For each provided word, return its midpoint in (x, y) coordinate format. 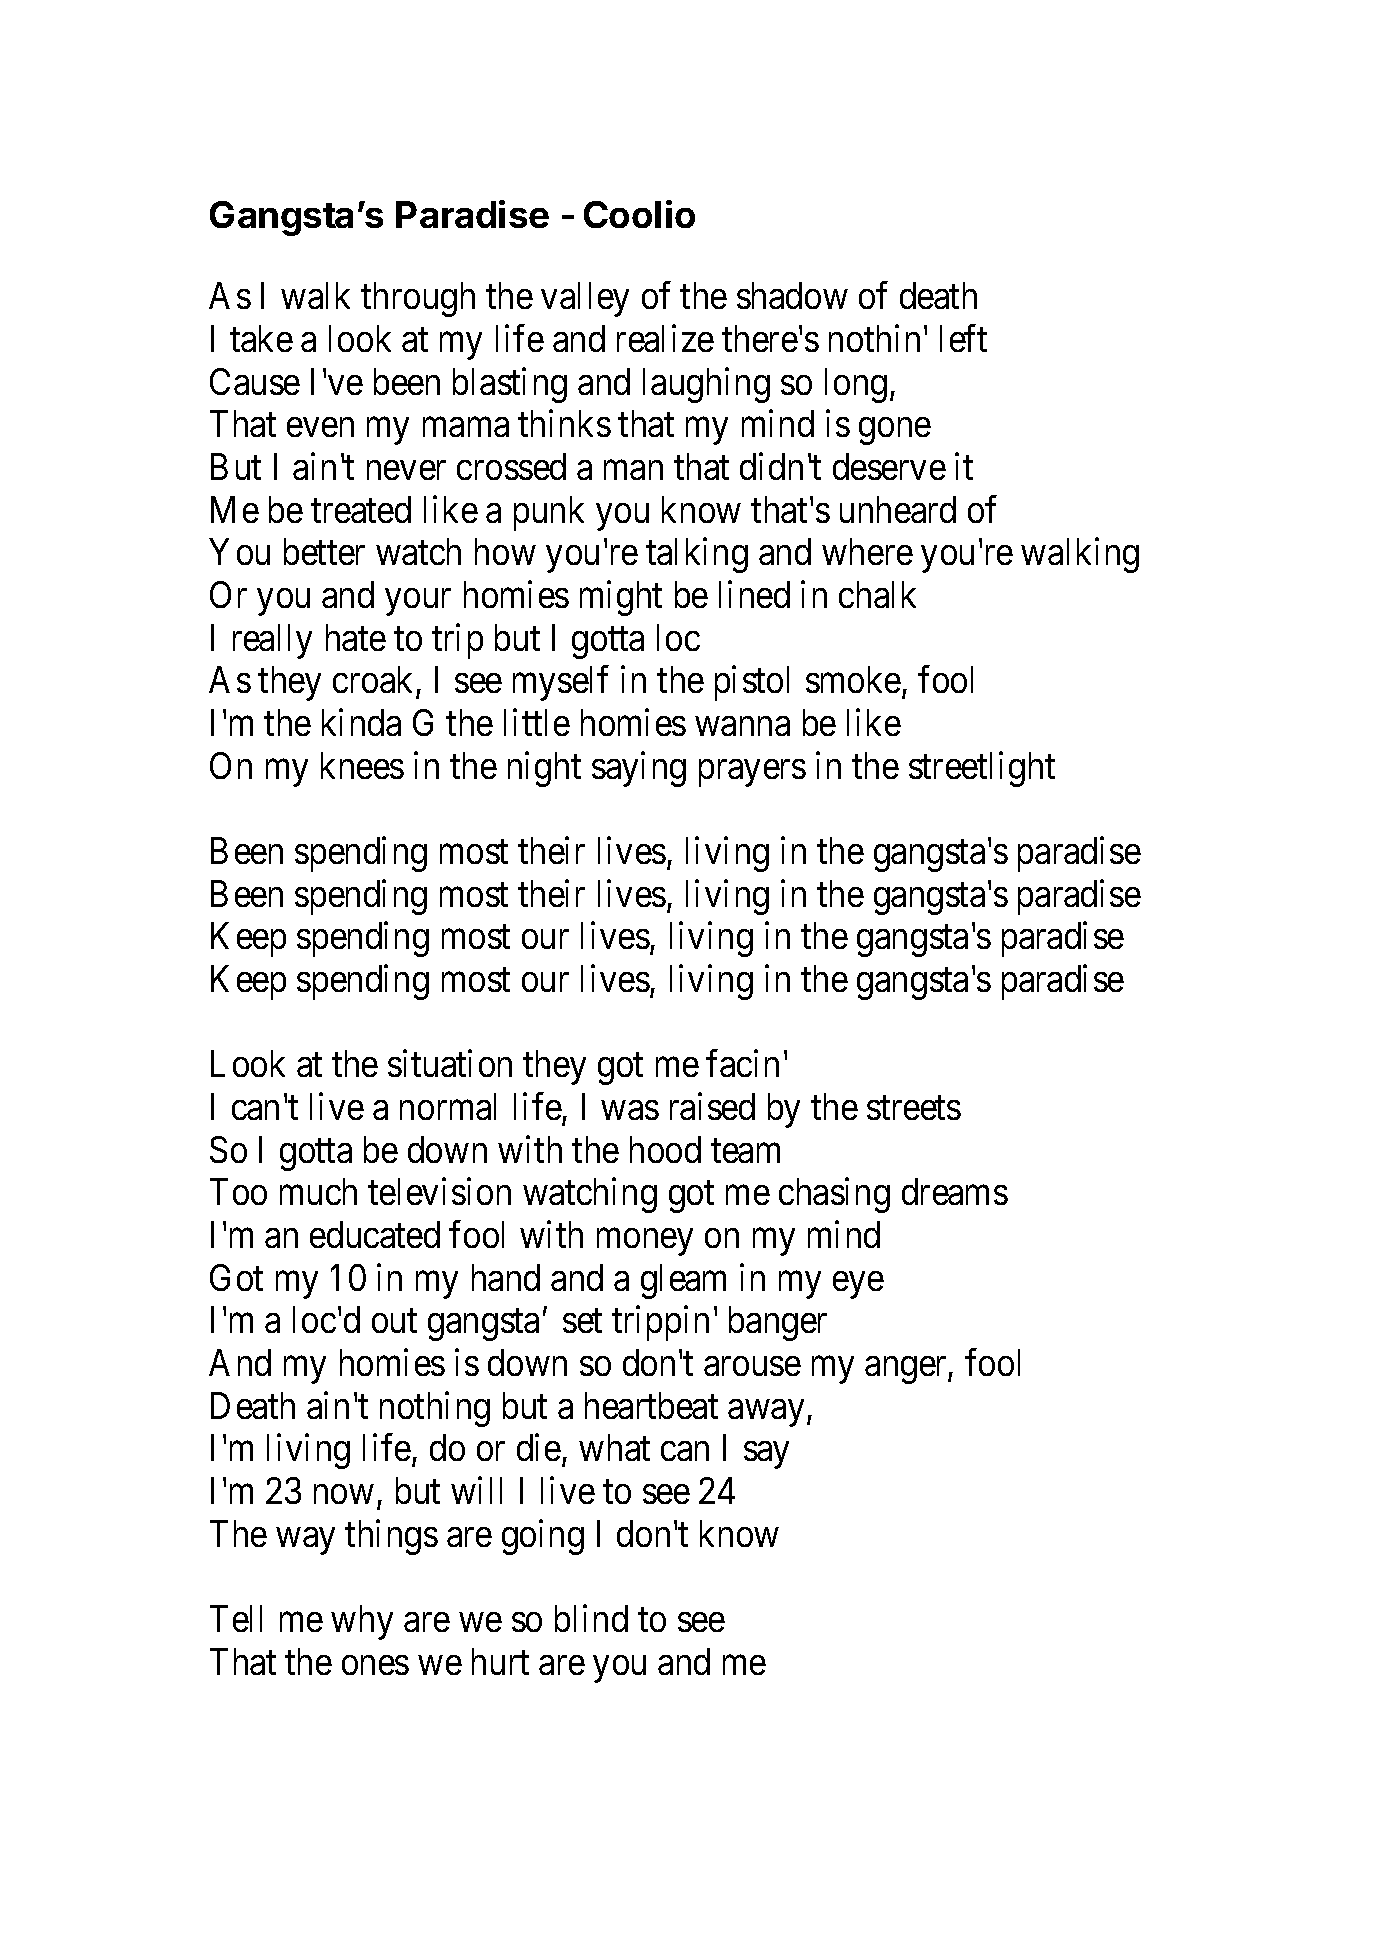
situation (450, 1063)
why (362, 1622)
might (621, 598)
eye (858, 1285)
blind (591, 1618)
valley (585, 299)
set (582, 1321)
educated (375, 1234)
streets (914, 1108)
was (630, 1110)
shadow (792, 295)
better (324, 551)
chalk (877, 594)
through (418, 299)
